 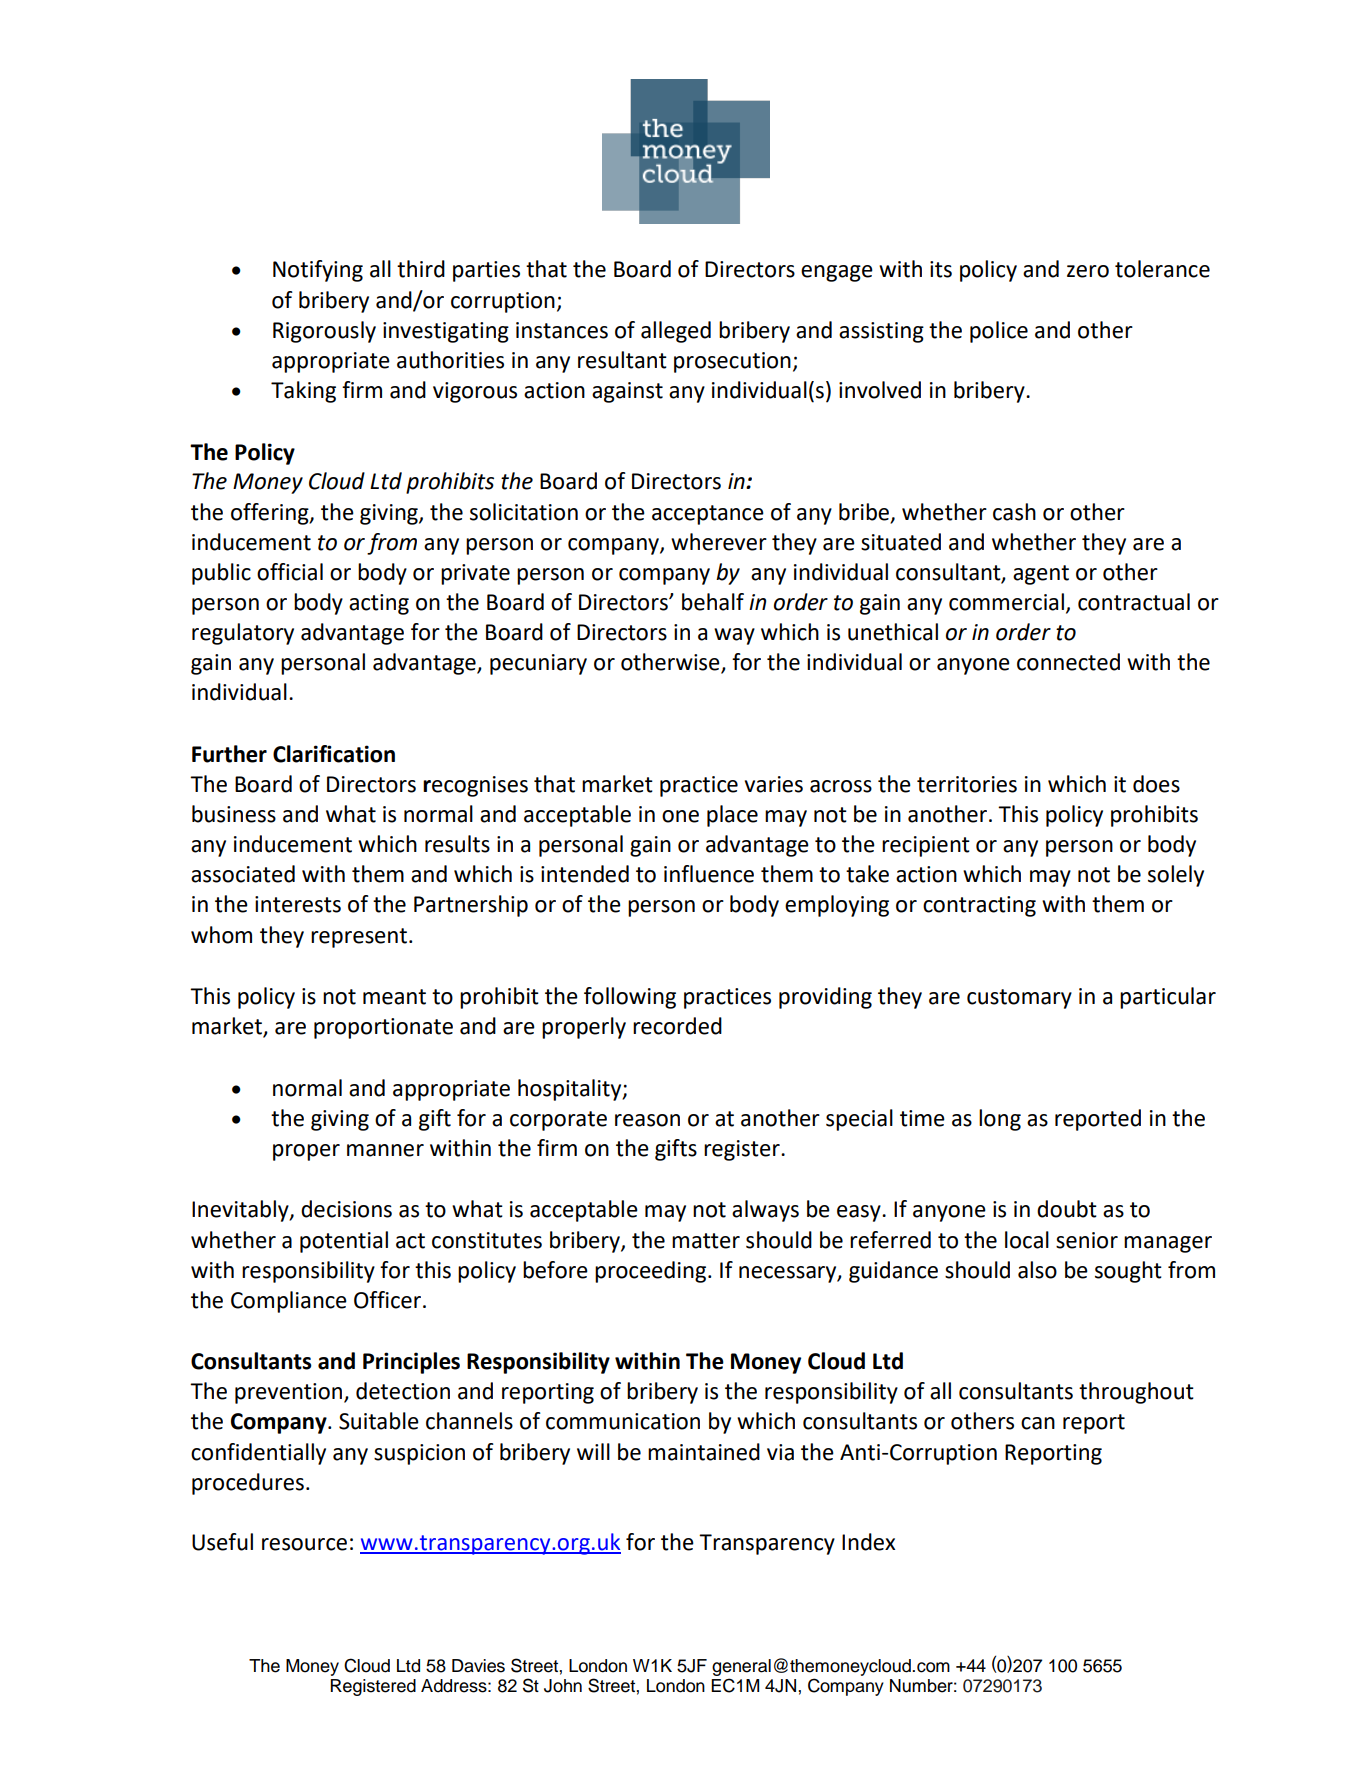 What do you see at coordinates (346, 1209) in the screenshot?
I see `decisions` at bounding box center [346, 1209].
